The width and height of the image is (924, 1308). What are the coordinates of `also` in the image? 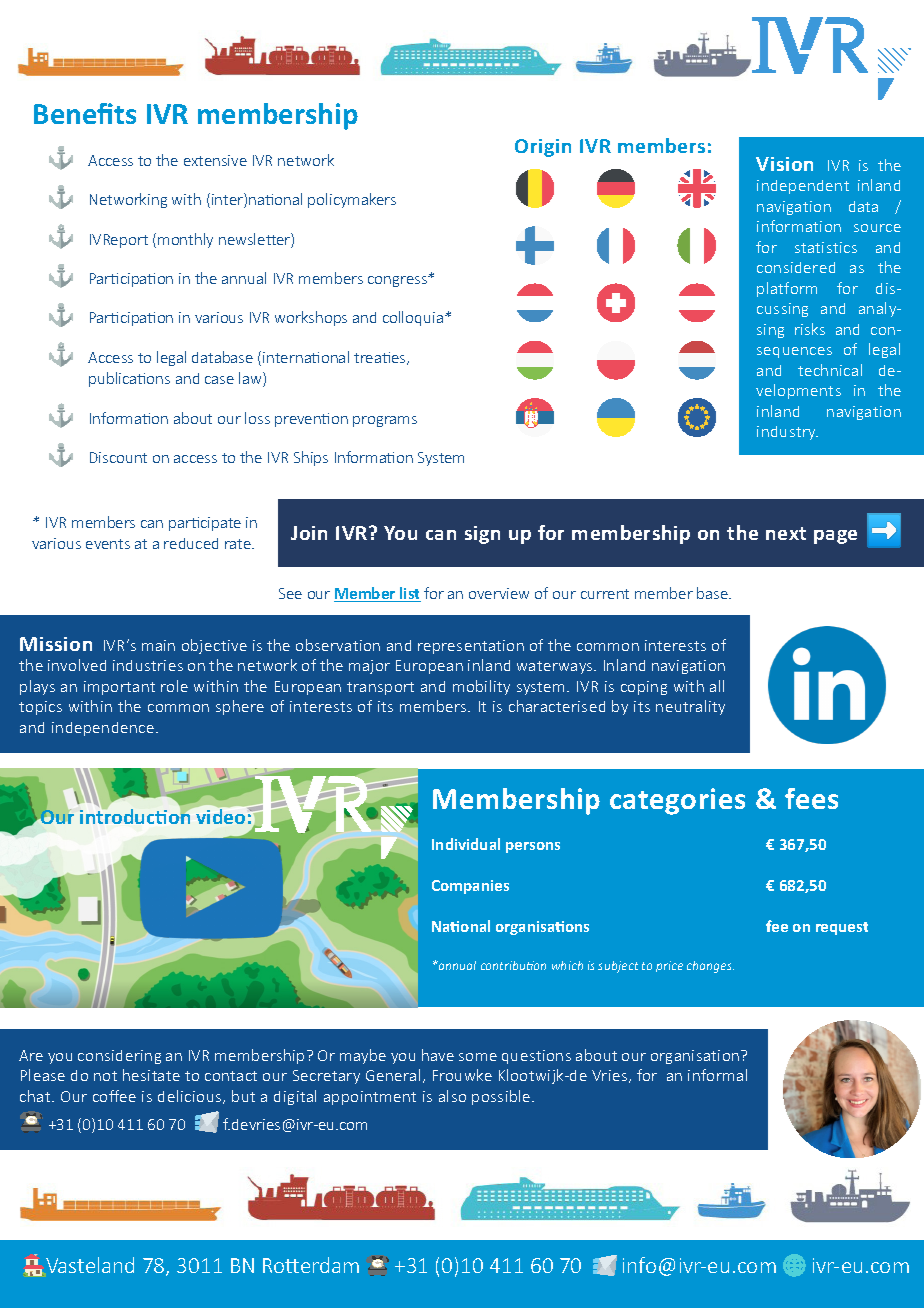 It's located at (452, 1096).
